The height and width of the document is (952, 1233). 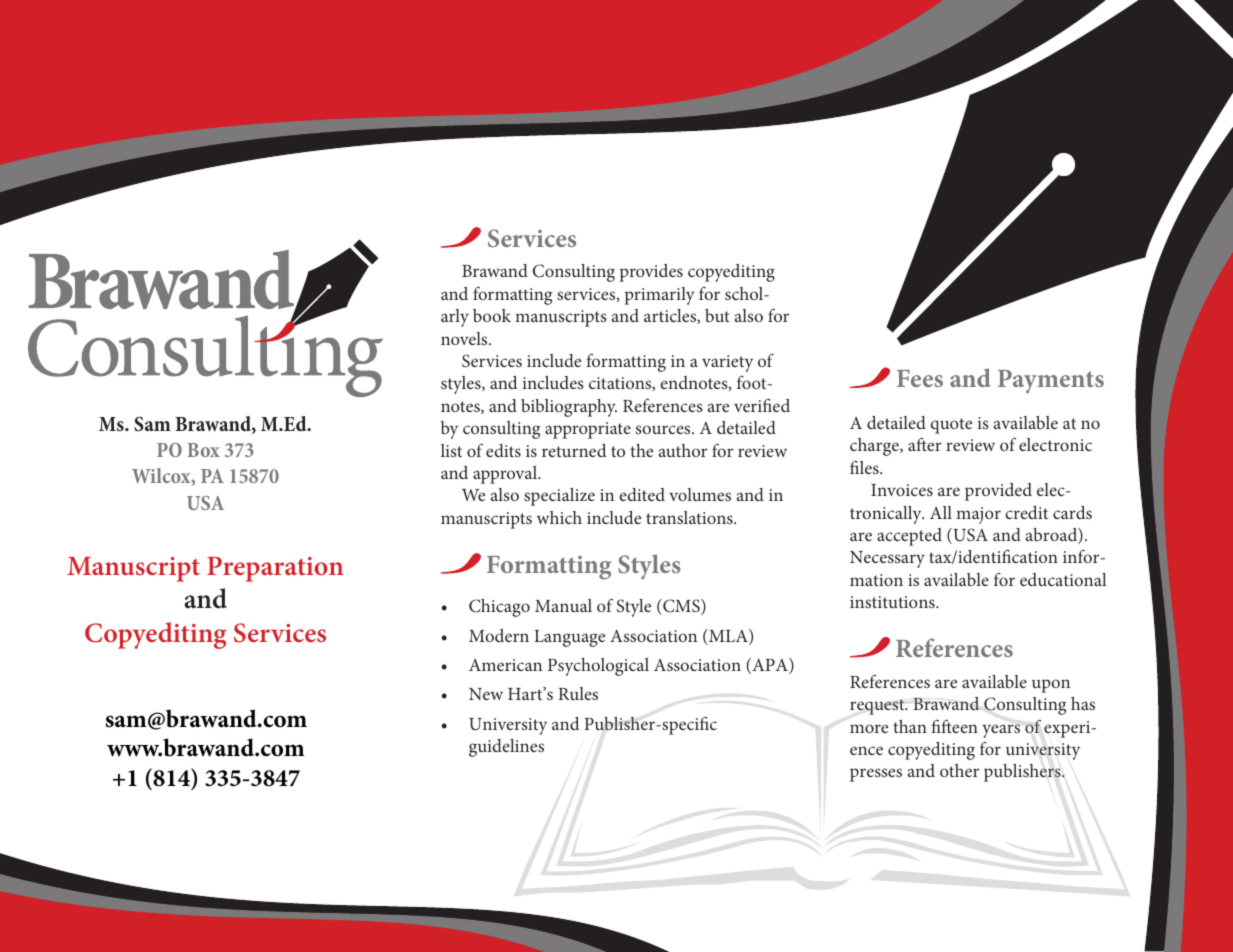 What do you see at coordinates (465, 338) in the document?
I see `novels` at bounding box center [465, 338].
